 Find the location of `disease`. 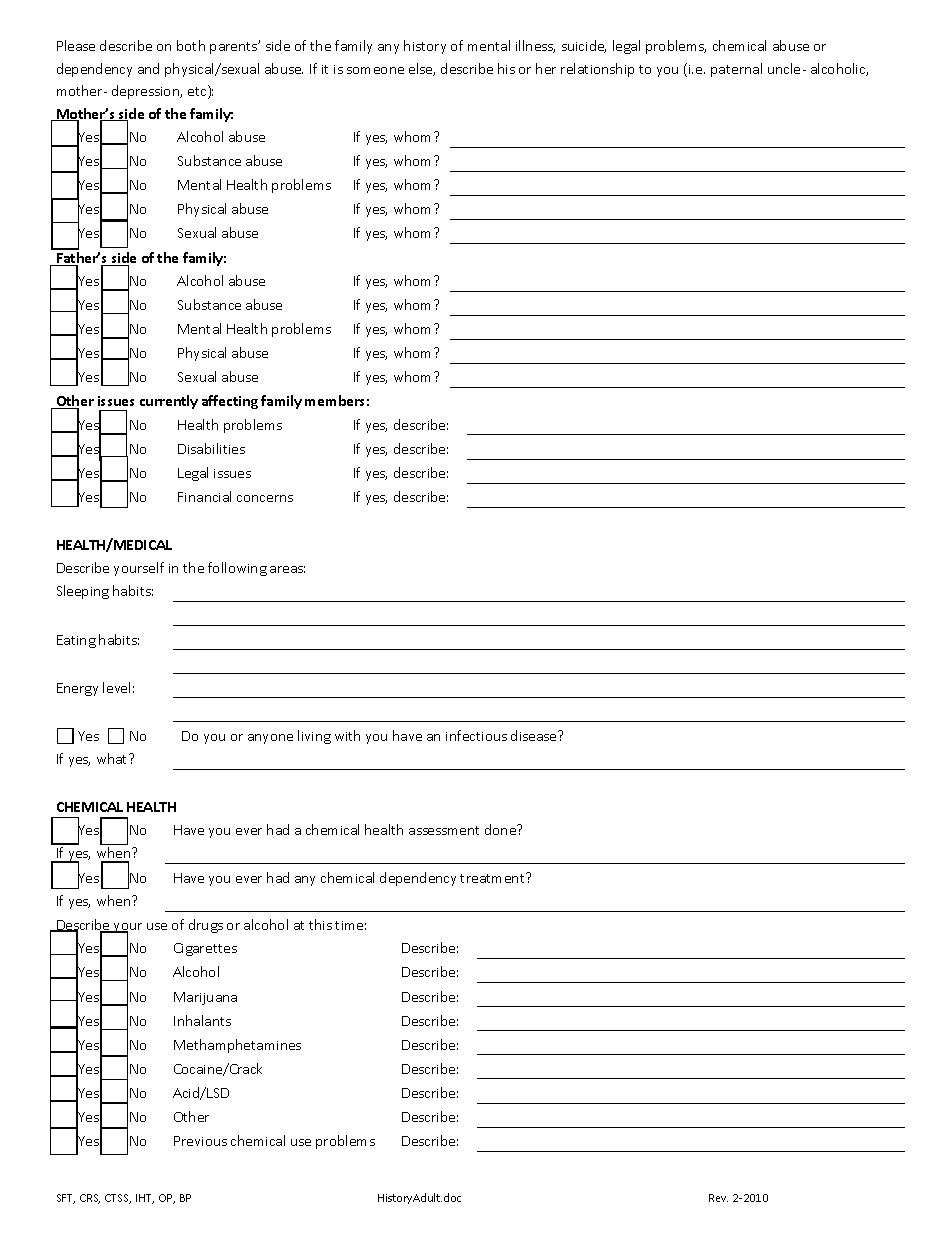

disease is located at coordinates (535, 735).
